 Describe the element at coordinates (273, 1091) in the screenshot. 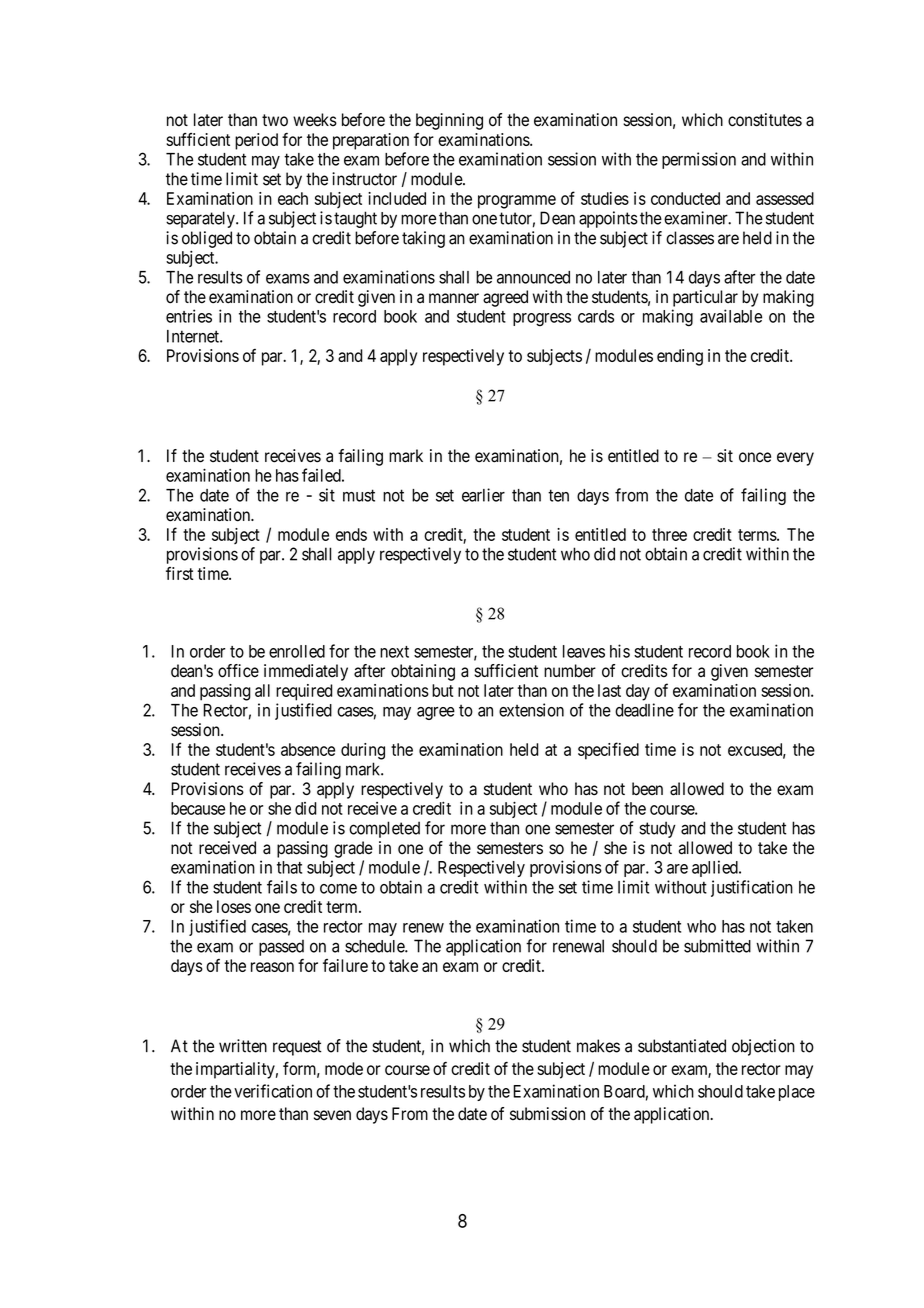

I see `verification` at that location.
